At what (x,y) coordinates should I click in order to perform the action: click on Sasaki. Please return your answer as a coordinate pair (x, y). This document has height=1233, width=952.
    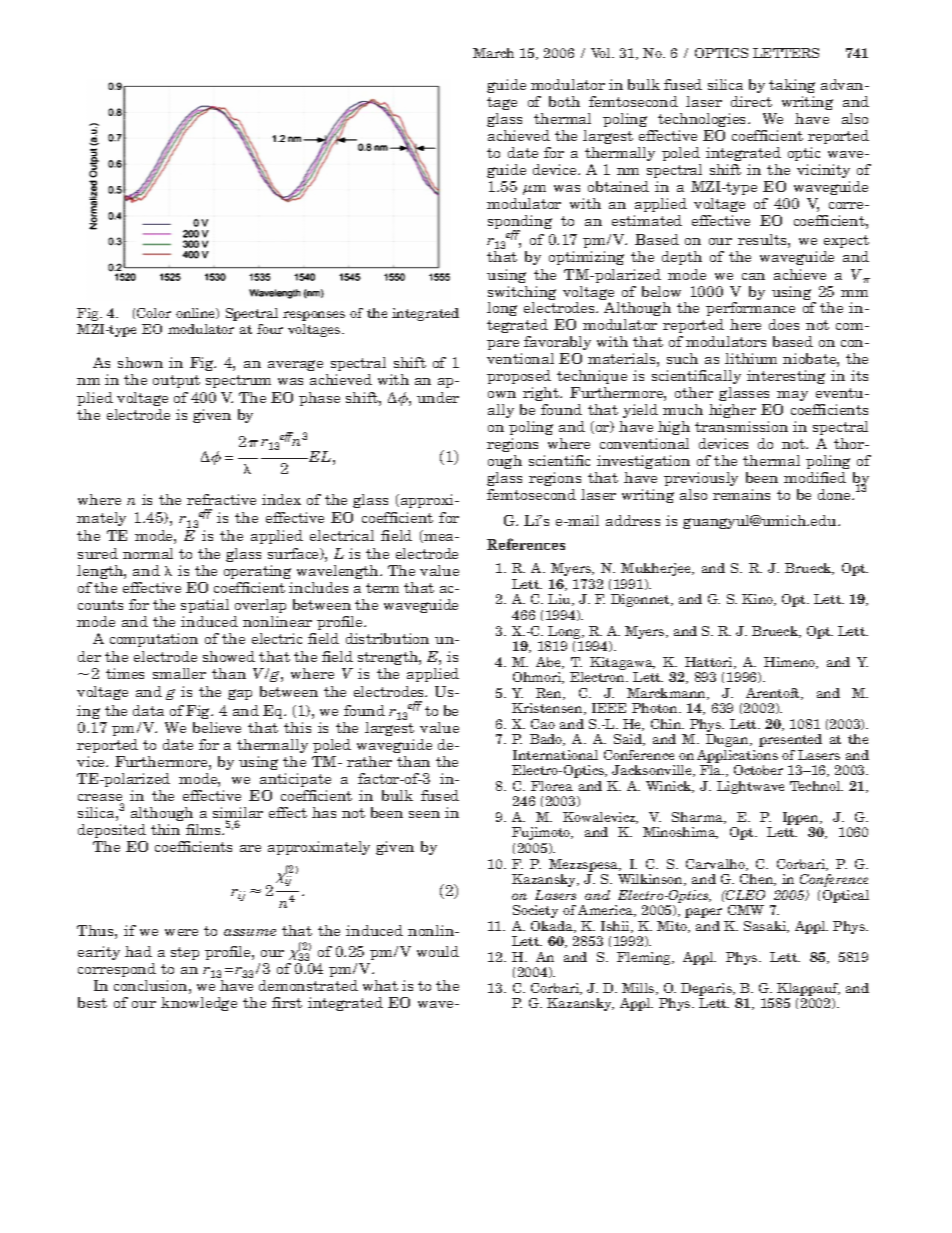
    Looking at the image, I should click on (766, 927).
